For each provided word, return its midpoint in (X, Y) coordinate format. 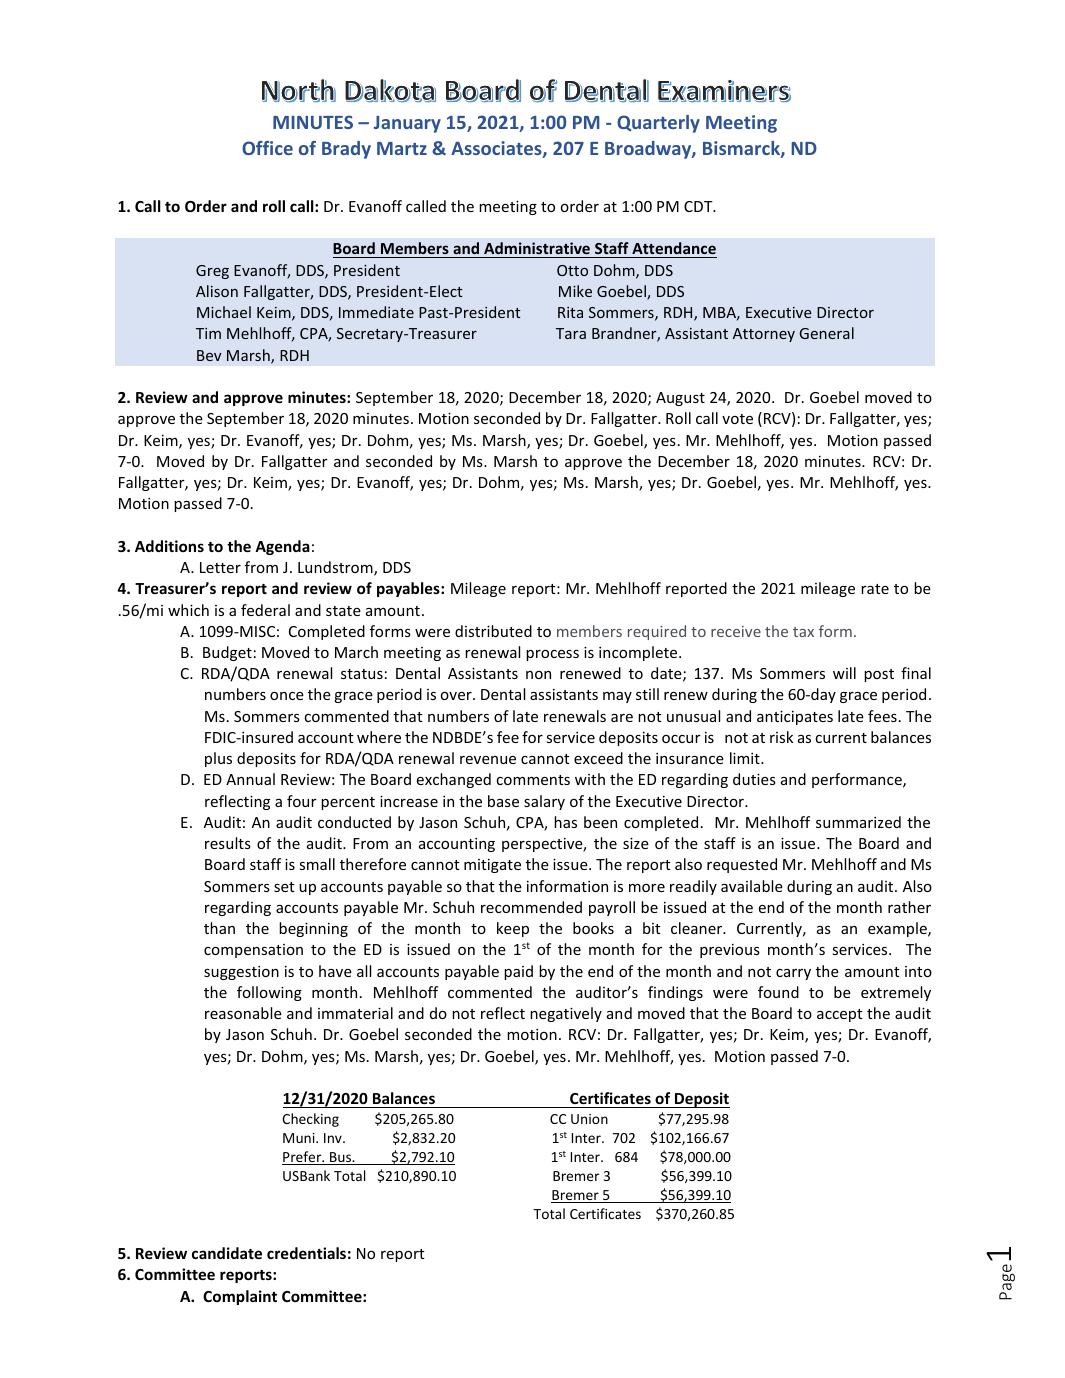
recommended (531, 907)
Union (589, 1119)
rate (875, 589)
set (284, 887)
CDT (699, 206)
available (752, 886)
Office (267, 148)
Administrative (537, 250)
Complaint (240, 1297)
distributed (493, 631)
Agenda (282, 547)
